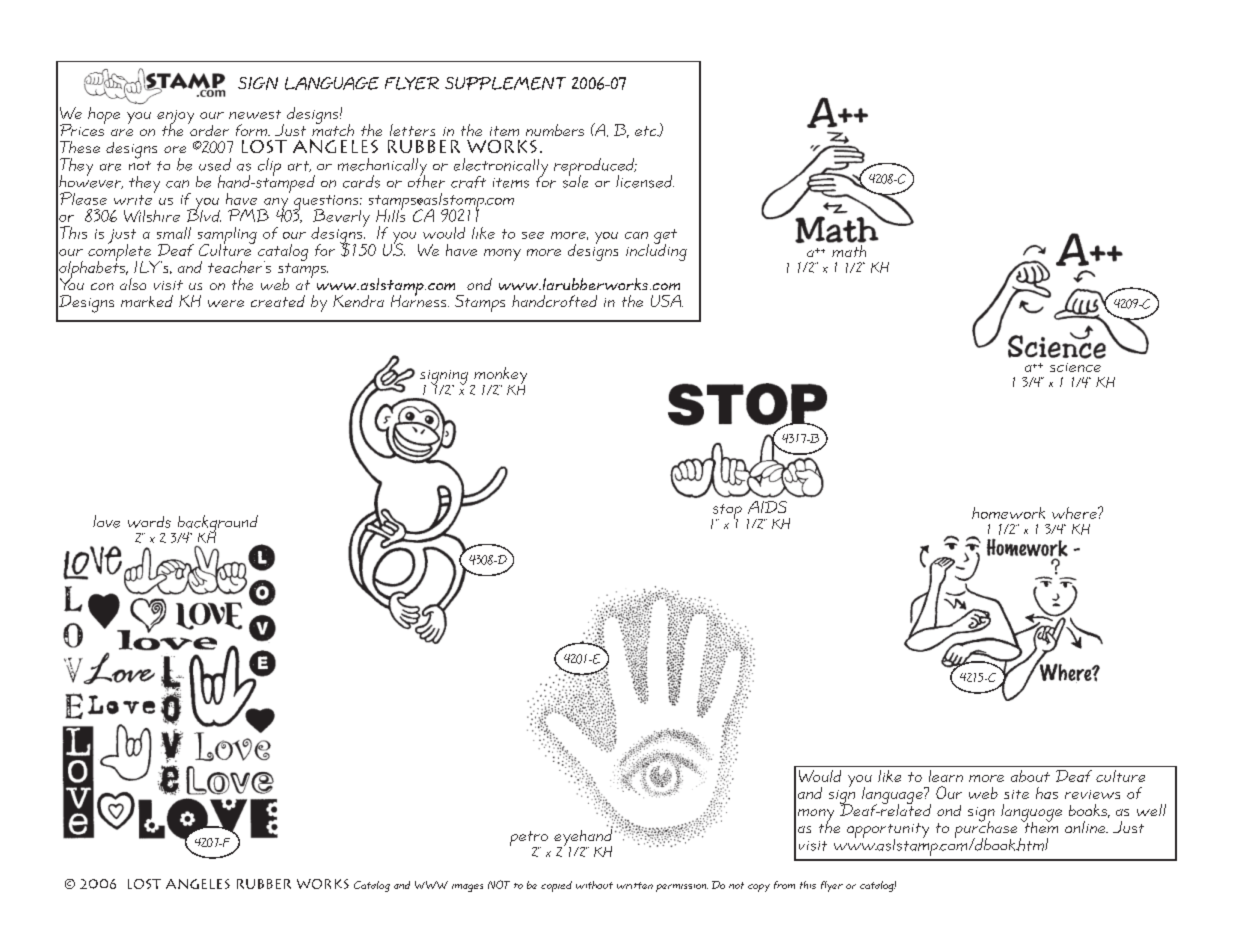 This document has height=952, width=1233. I want to click on site, so click(1016, 794).
